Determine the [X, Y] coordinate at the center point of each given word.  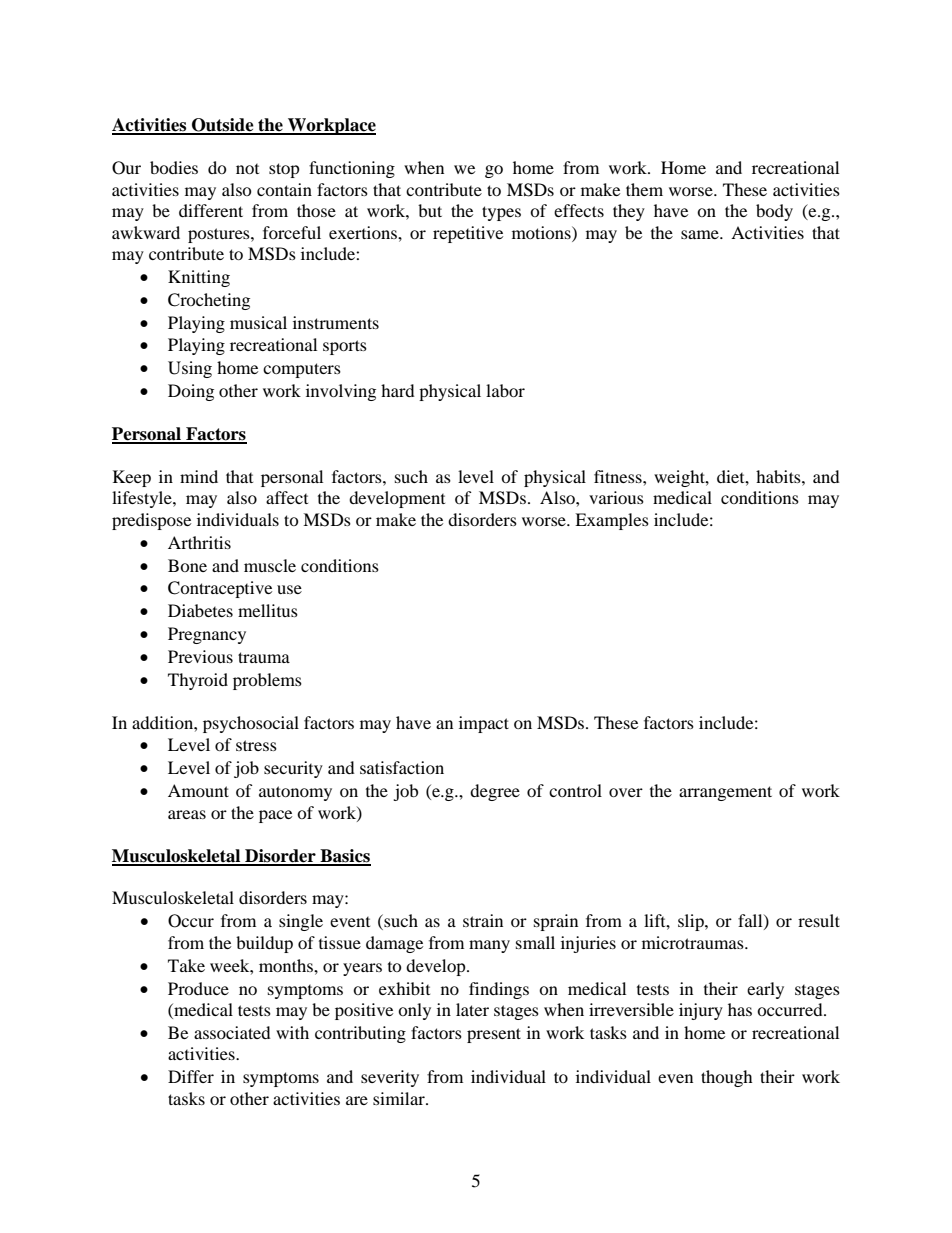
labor [505, 390]
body [774, 212]
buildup [264, 944]
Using [190, 369]
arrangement [725, 793]
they [629, 212]
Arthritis [199, 542]
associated [232, 1032]
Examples [612, 521]
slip [692, 922]
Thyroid [198, 681]
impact [484, 724]
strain [483, 920]
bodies [174, 167]
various [616, 497]
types [501, 213]
